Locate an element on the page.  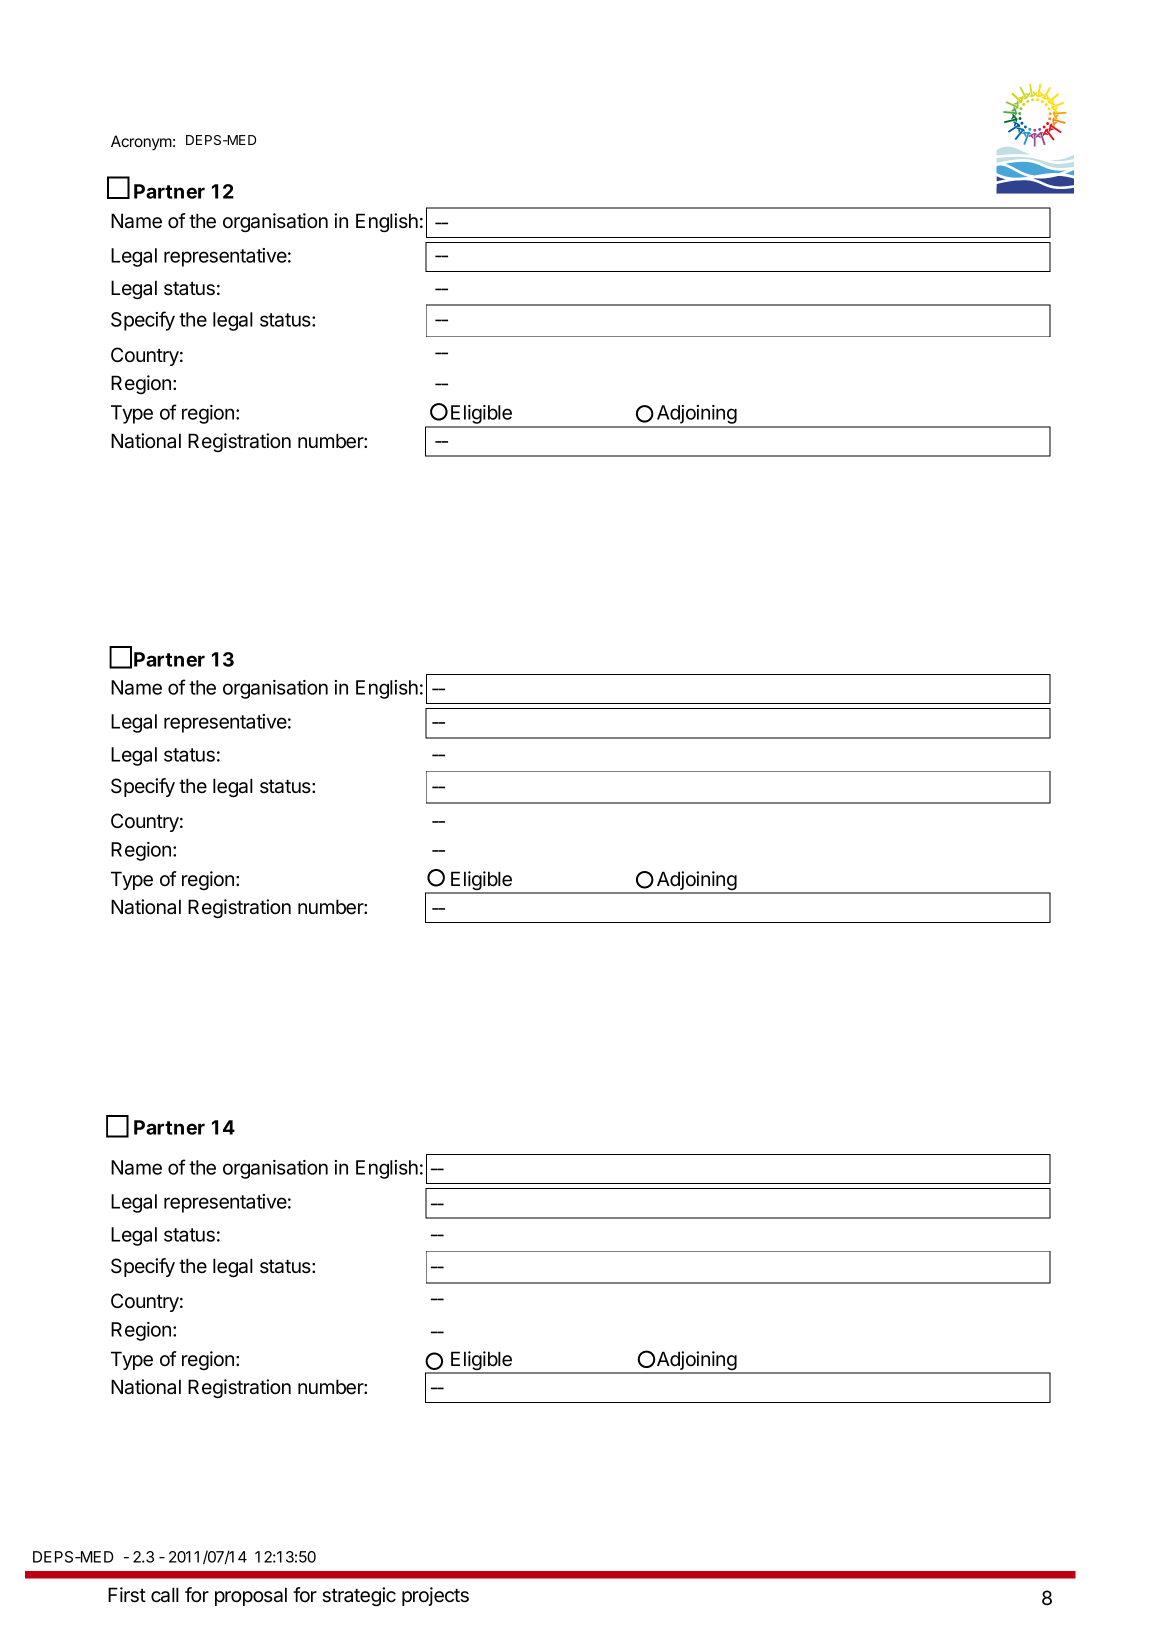
proposal is located at coordinates (251, 1596).
